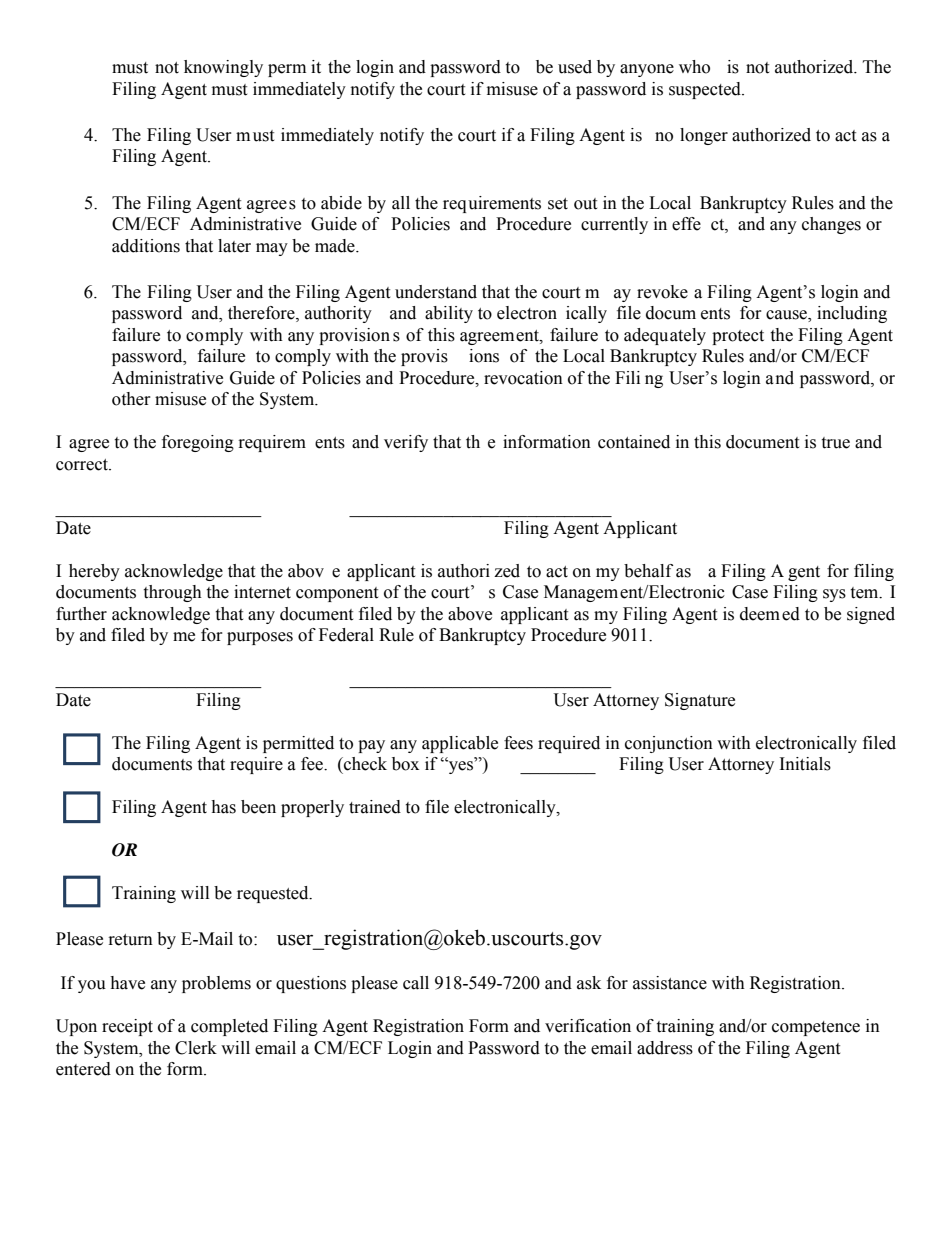 The image size is (952, 1233). Describe the element at coordinates (131, 399) in the document. I see `other` at that location.
